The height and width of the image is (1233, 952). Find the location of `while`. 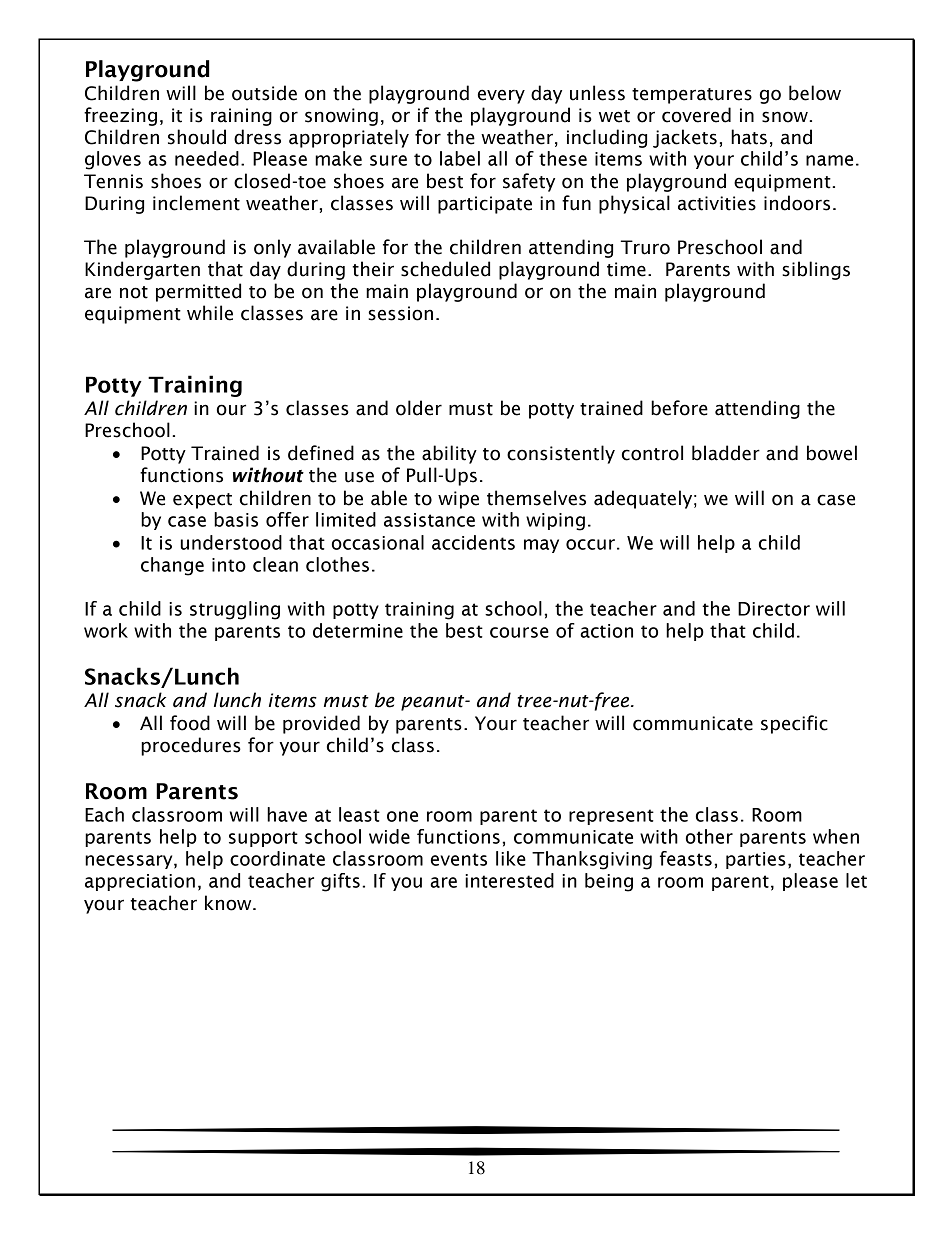

while is located at coordinates (210, 313).
